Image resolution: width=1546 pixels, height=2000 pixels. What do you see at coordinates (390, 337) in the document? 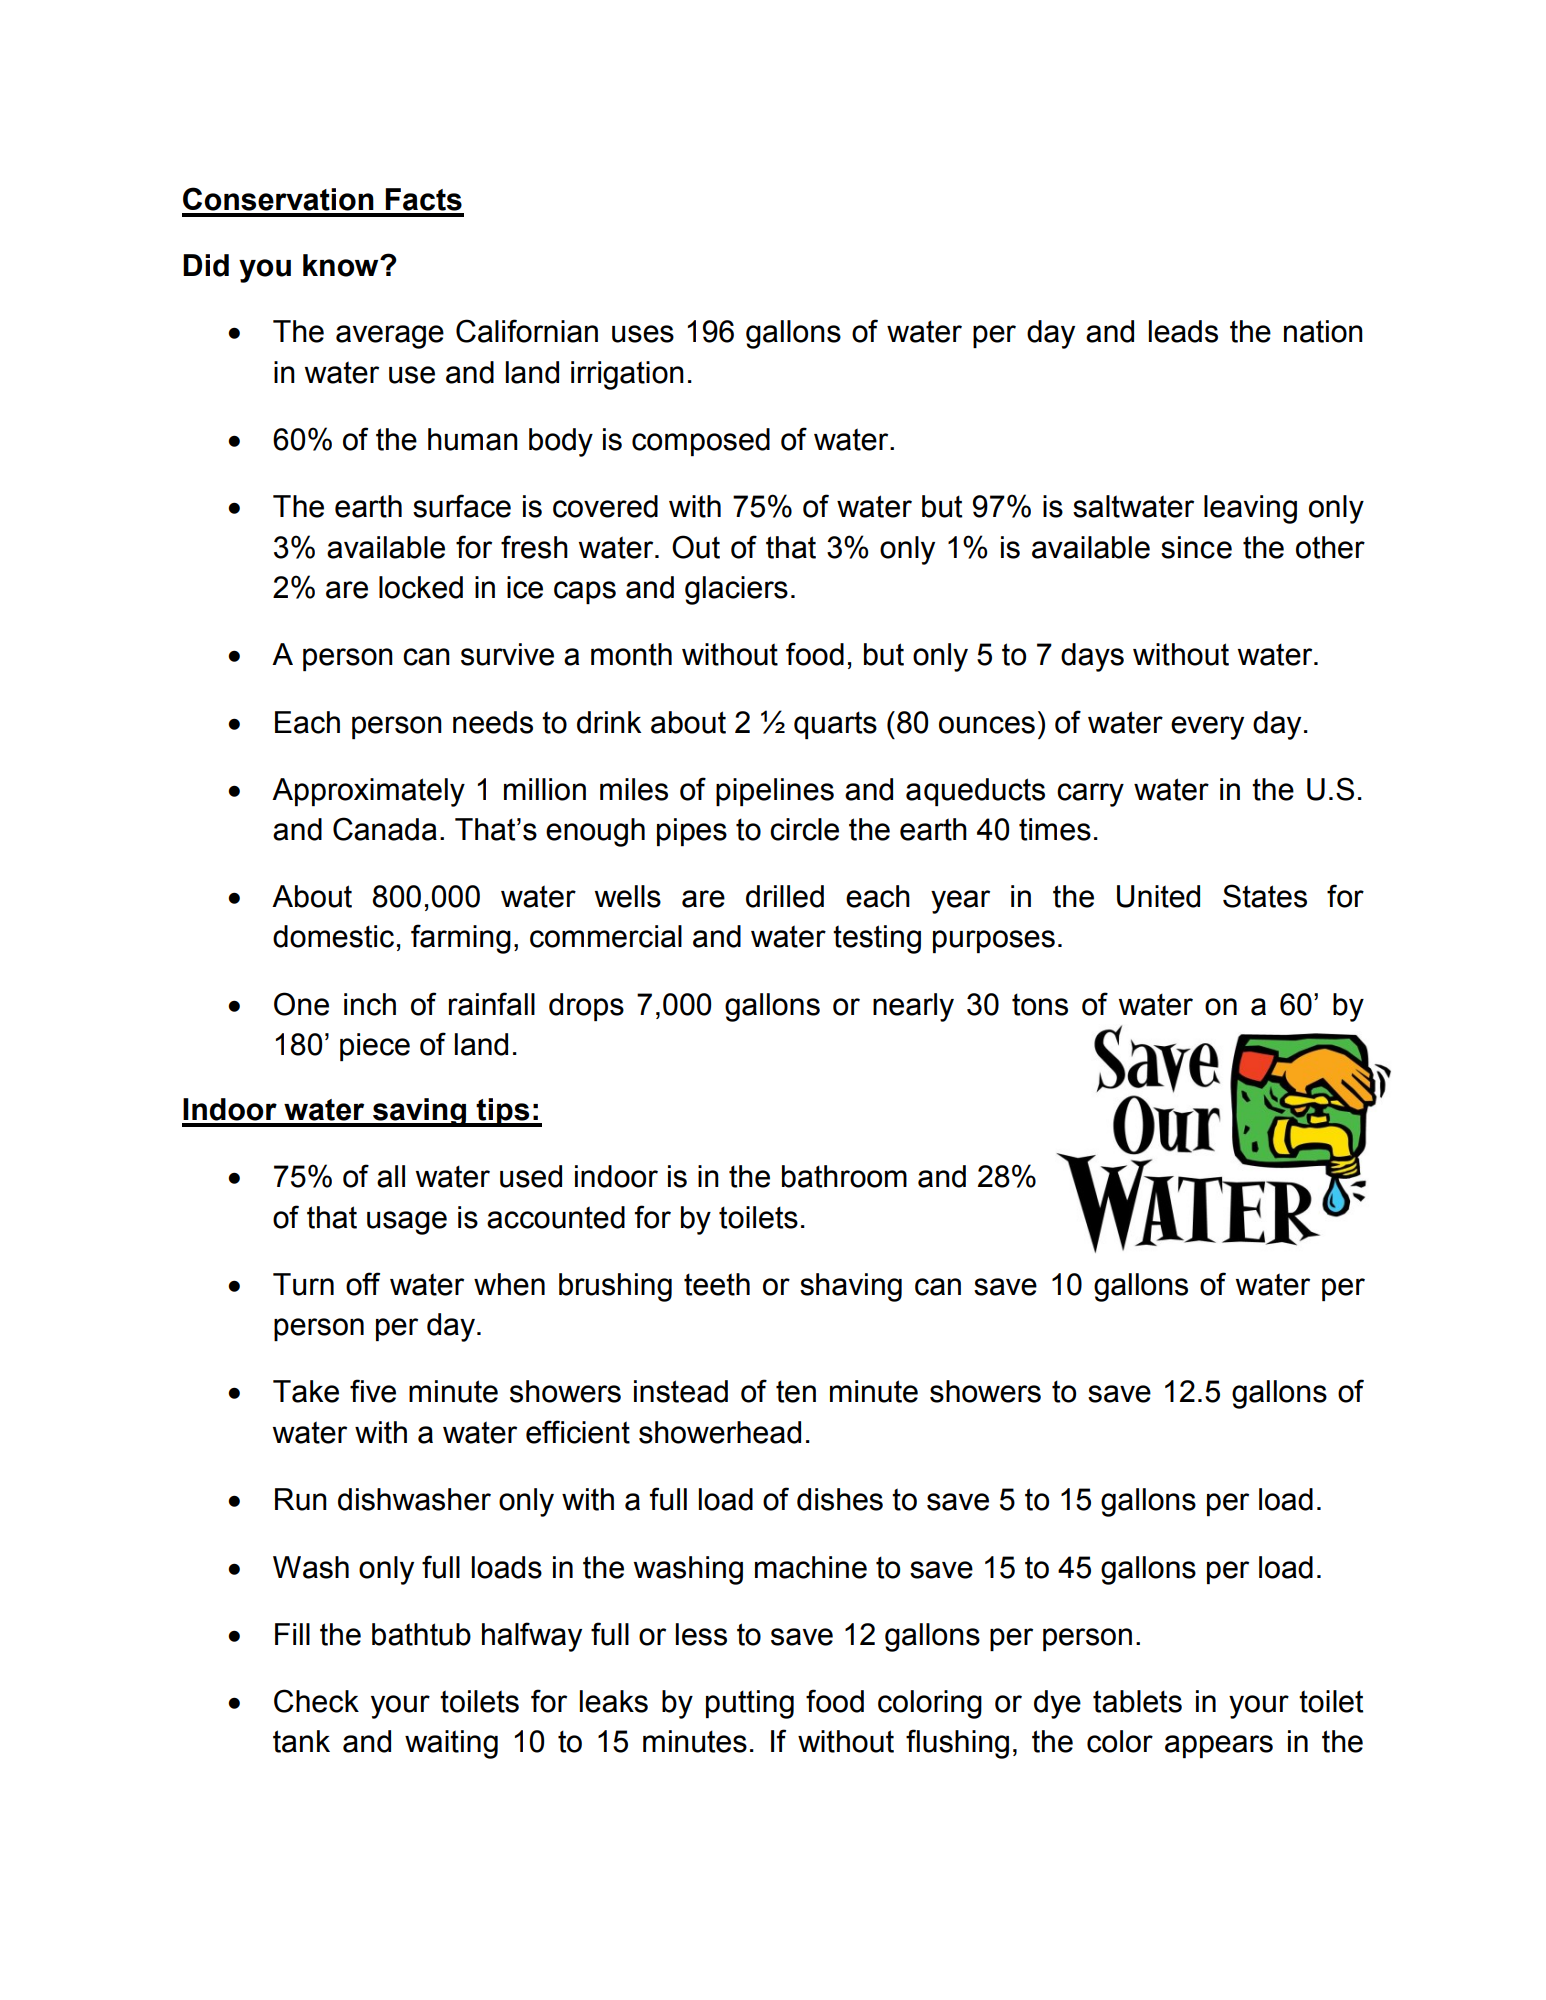
I see `average` at bounding box center [390, 337].
